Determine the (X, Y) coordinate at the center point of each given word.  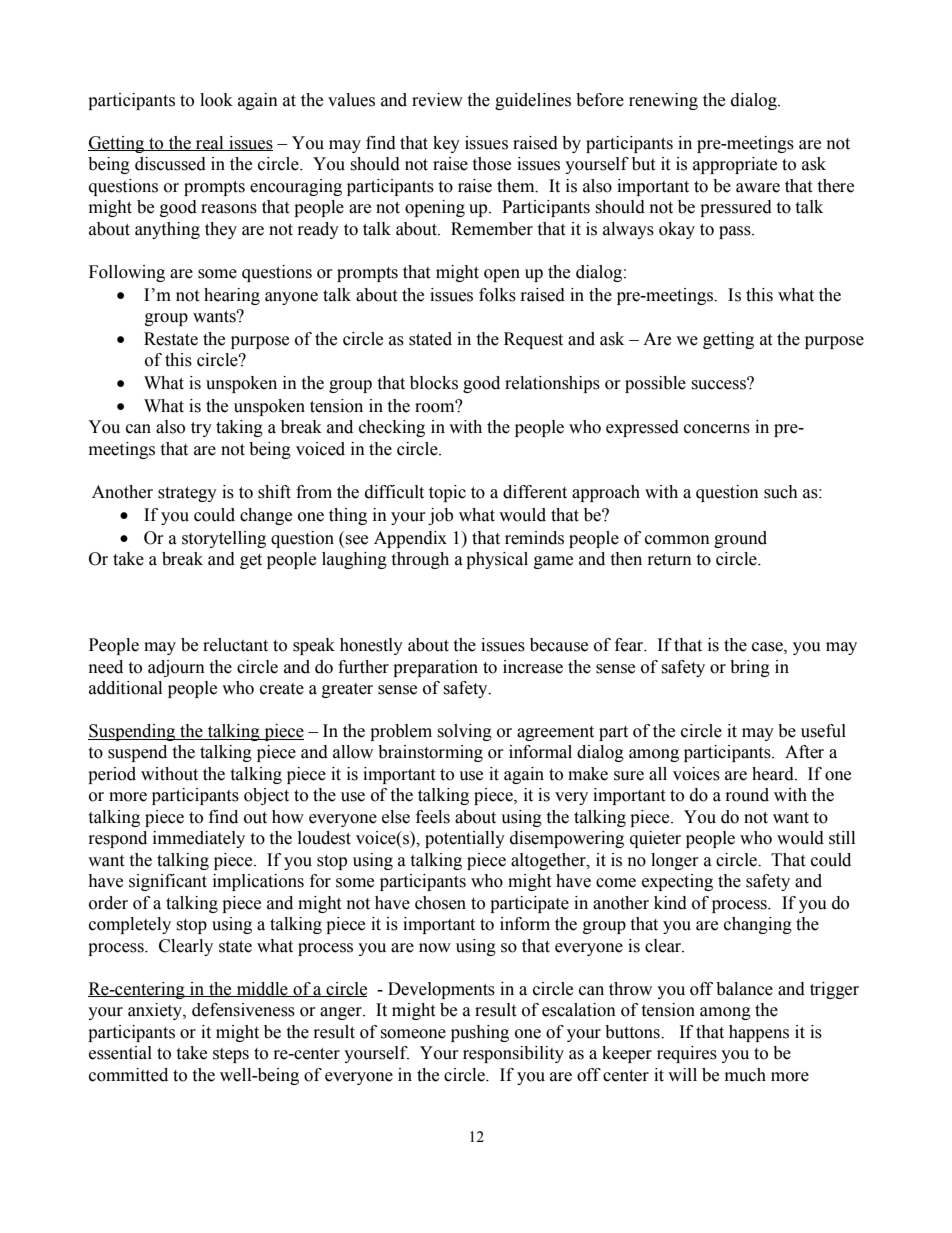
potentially (465, 839)
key (446, 144)
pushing (480, 1033)
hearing (232, 296)
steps (231, 1055)
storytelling (224, 539)
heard (774, 774)
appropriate (735, 165)
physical (497, 560)
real (210, 143)
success (720, 384)
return (670, 560)
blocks (434, 383)
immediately (199, 839)
